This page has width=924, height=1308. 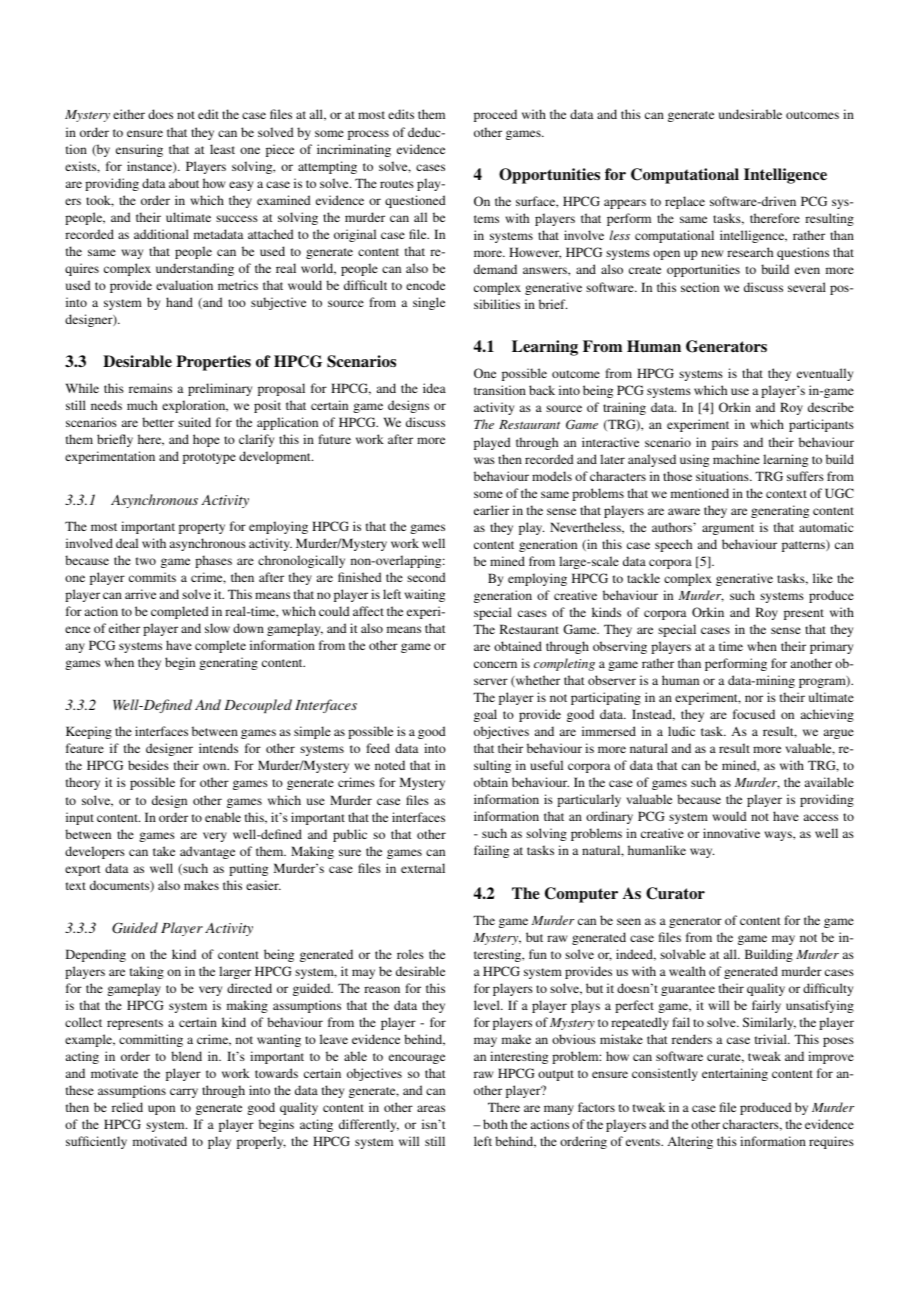 What do you see at coordinates (685, 202) in the page?
I see `replace` at bounding box center [685, 202].
